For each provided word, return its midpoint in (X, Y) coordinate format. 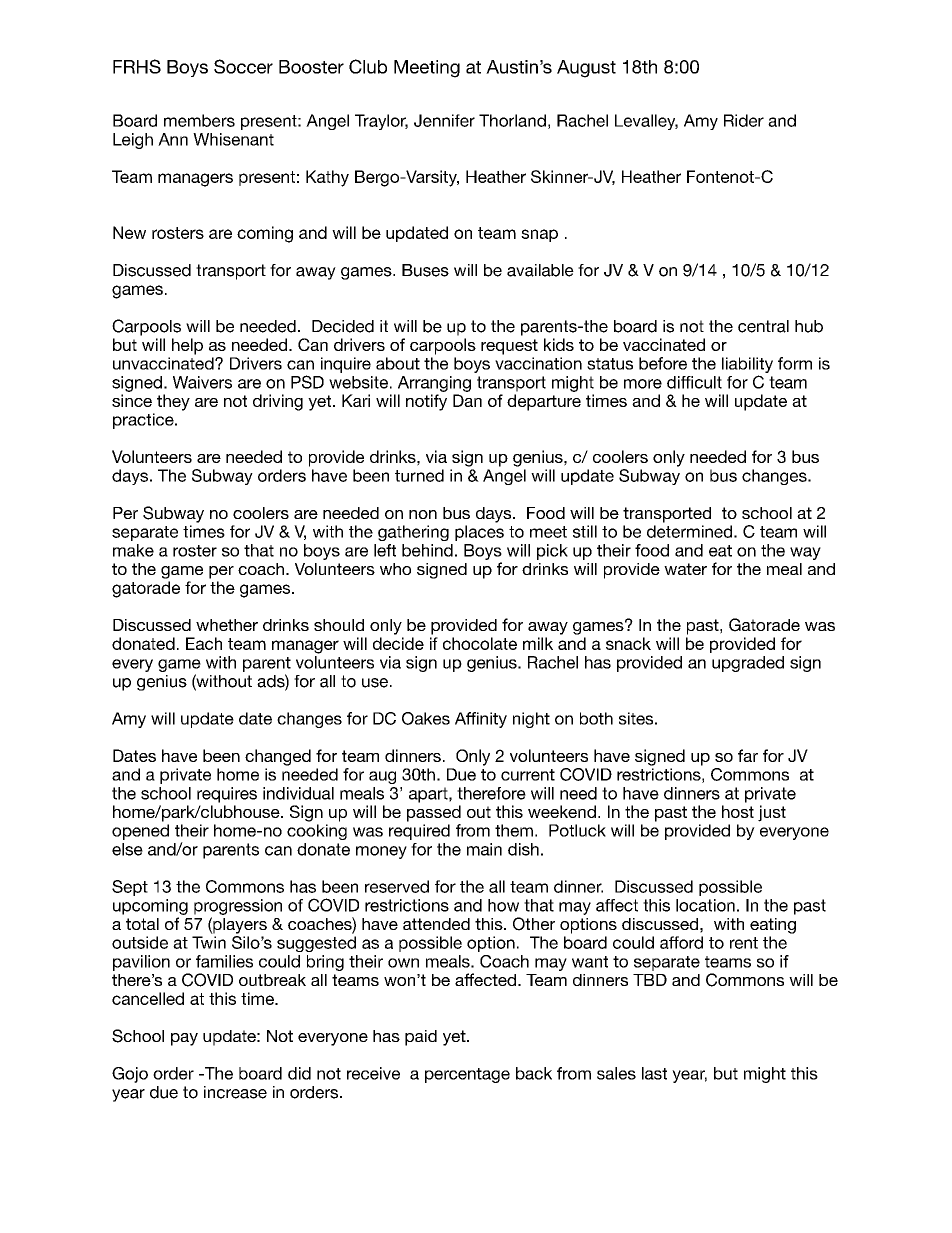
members (199, 120)
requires (227, 795)
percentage (467, 1075)
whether (227, 625)
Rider (744, 120)
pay (184, 1039)
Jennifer (444, 120)
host (738, 811)
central (763, 326)
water (685, 569)
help (187, 346)
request (509, 347)
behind (427, 550)
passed (434, 813)
